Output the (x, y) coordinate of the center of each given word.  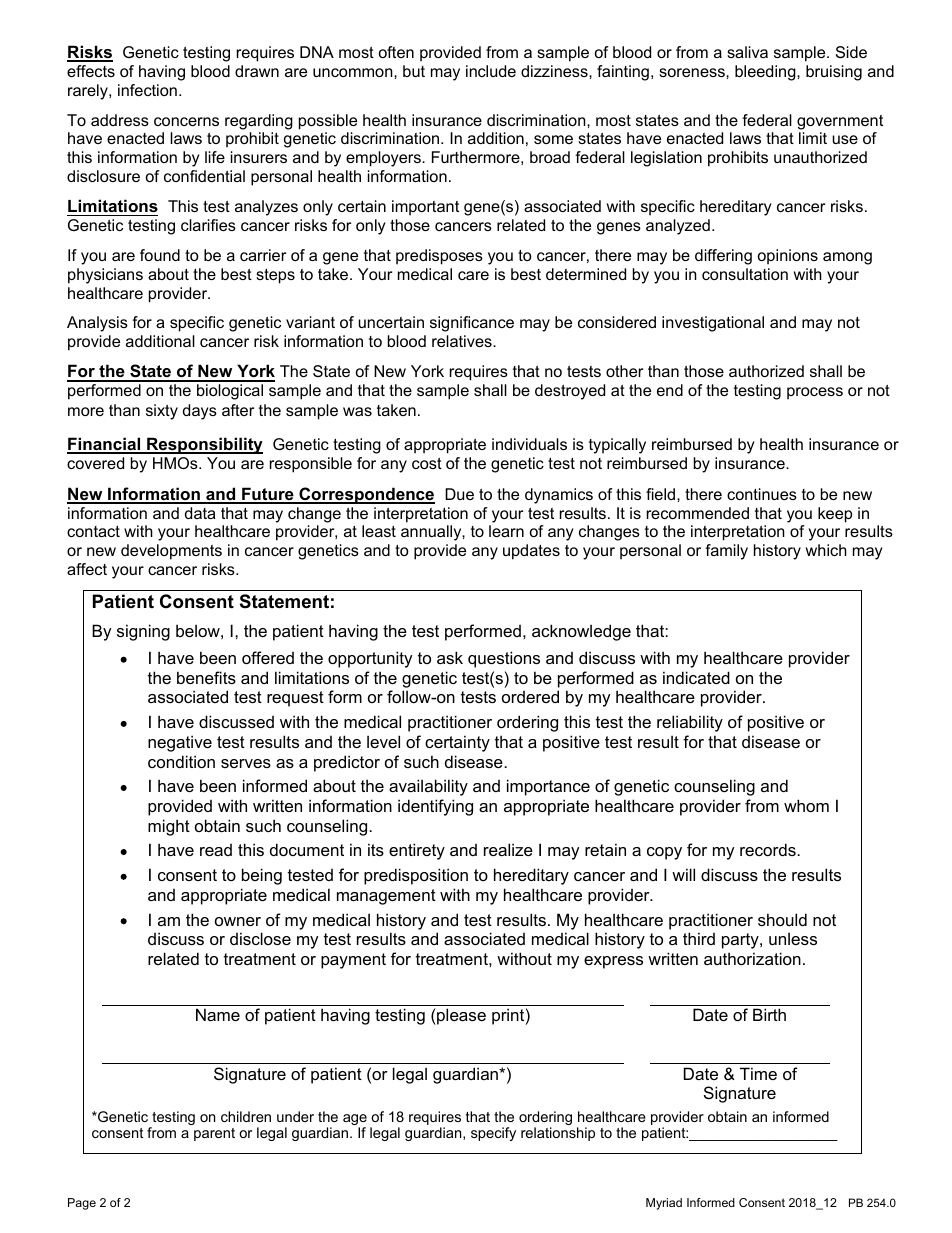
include (491, 71)
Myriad (664, 1204)
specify (493, 1134)
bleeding (766, 73)
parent (214, 1134)
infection (147, 90)
